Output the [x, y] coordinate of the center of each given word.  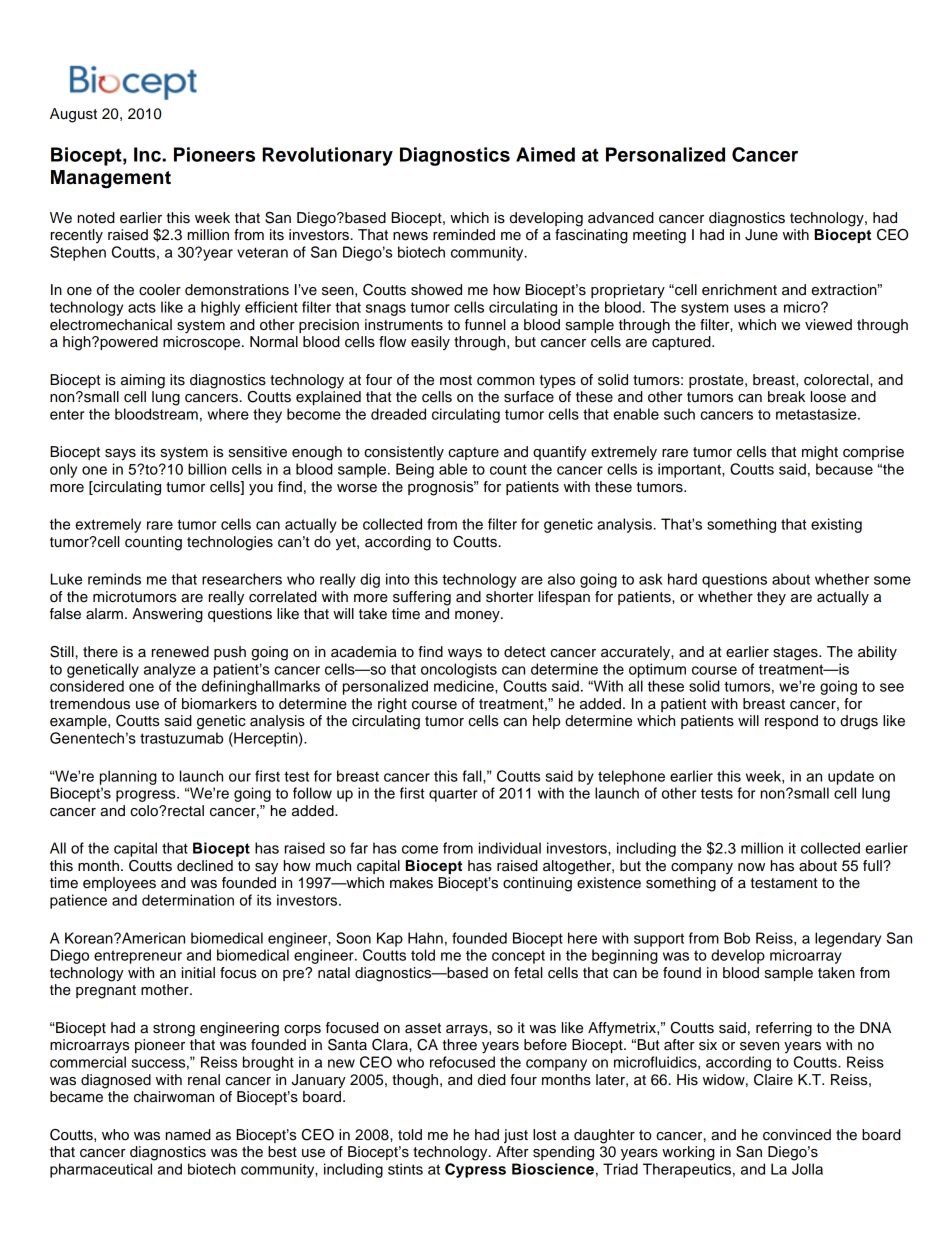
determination [188, 900]
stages [796, 654]
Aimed [545, 154]
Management [111, 179]
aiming [143, 381]
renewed [180, 652]
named [188, 1135]
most [456, 380]
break [786, 397]
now [751, 867]
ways [465, 655]
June [761, 235]
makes [411, 883]
